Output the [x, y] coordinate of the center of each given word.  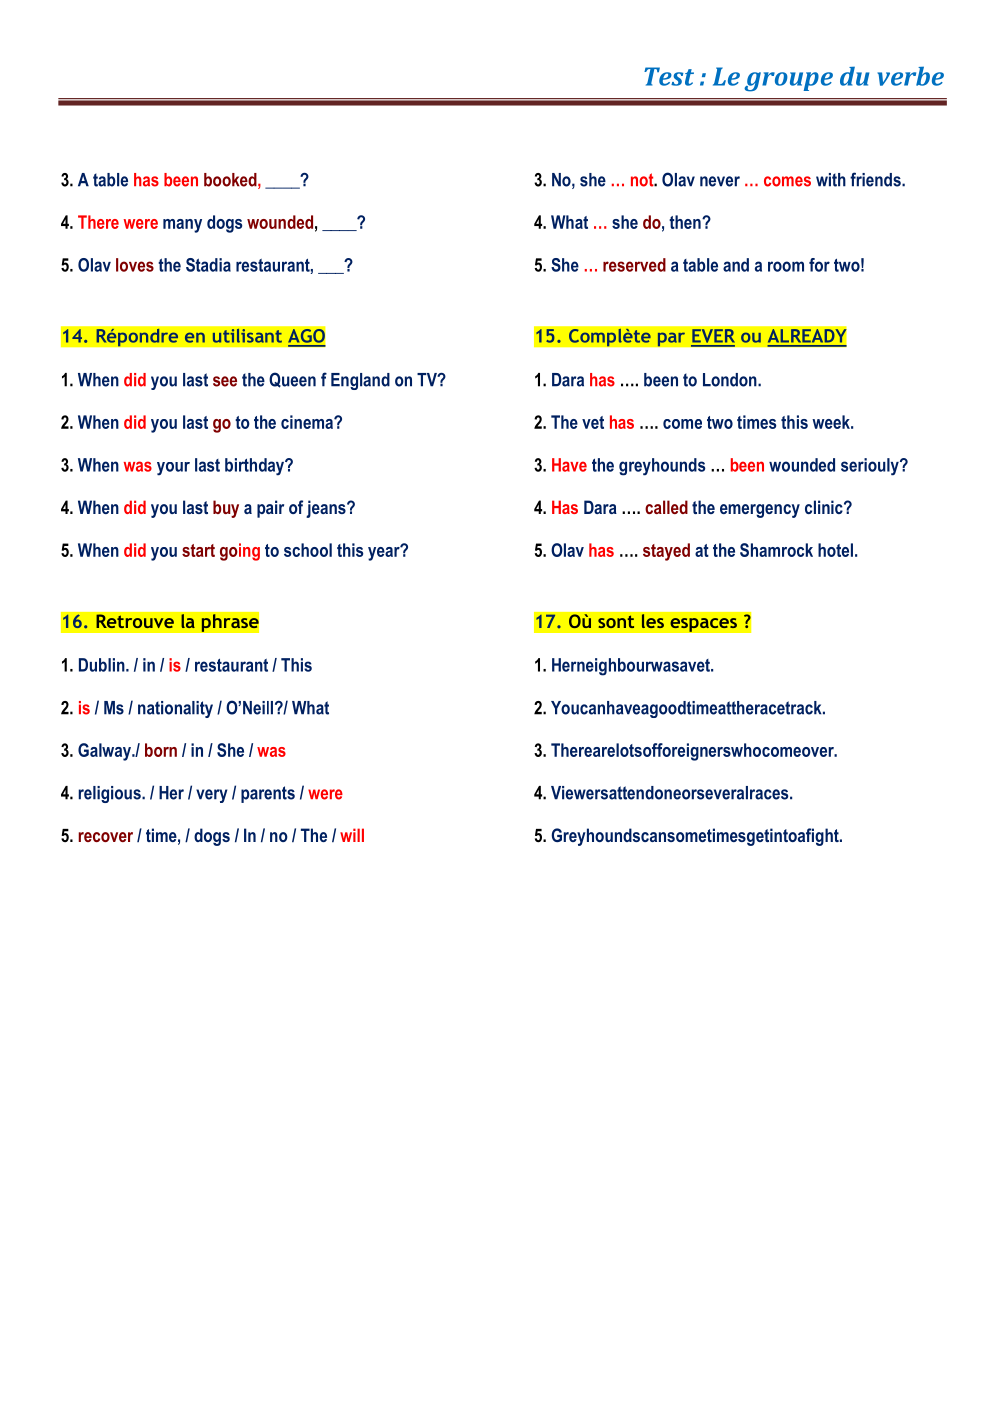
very [211, 796]
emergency [760, 511]
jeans [327, 509]
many [182, 226]
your [173, 469]
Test [669, 76]
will [352, 835]
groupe [788, 82]
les [652, 621]
